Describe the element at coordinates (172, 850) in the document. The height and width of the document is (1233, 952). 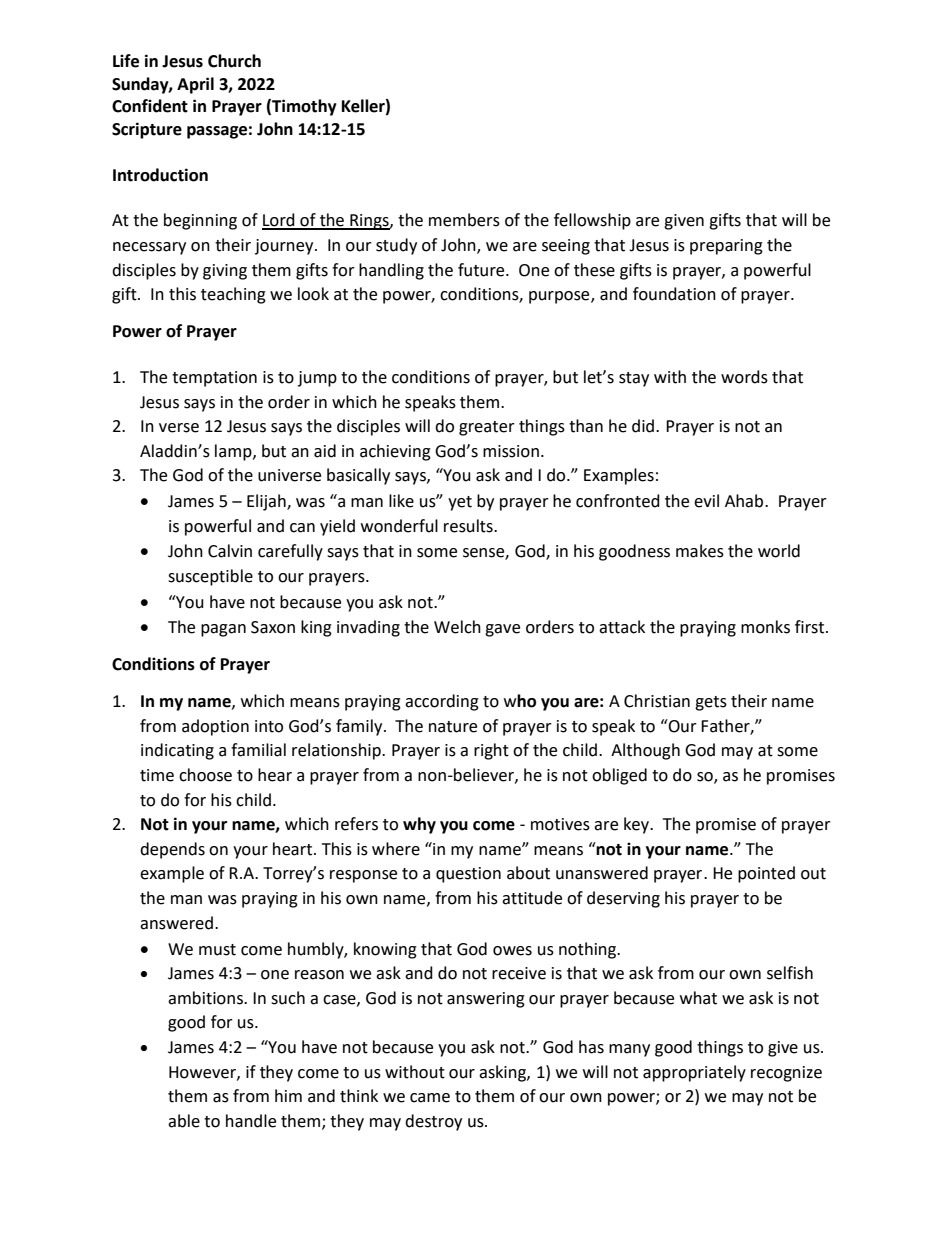
I see `depends` at that location.
